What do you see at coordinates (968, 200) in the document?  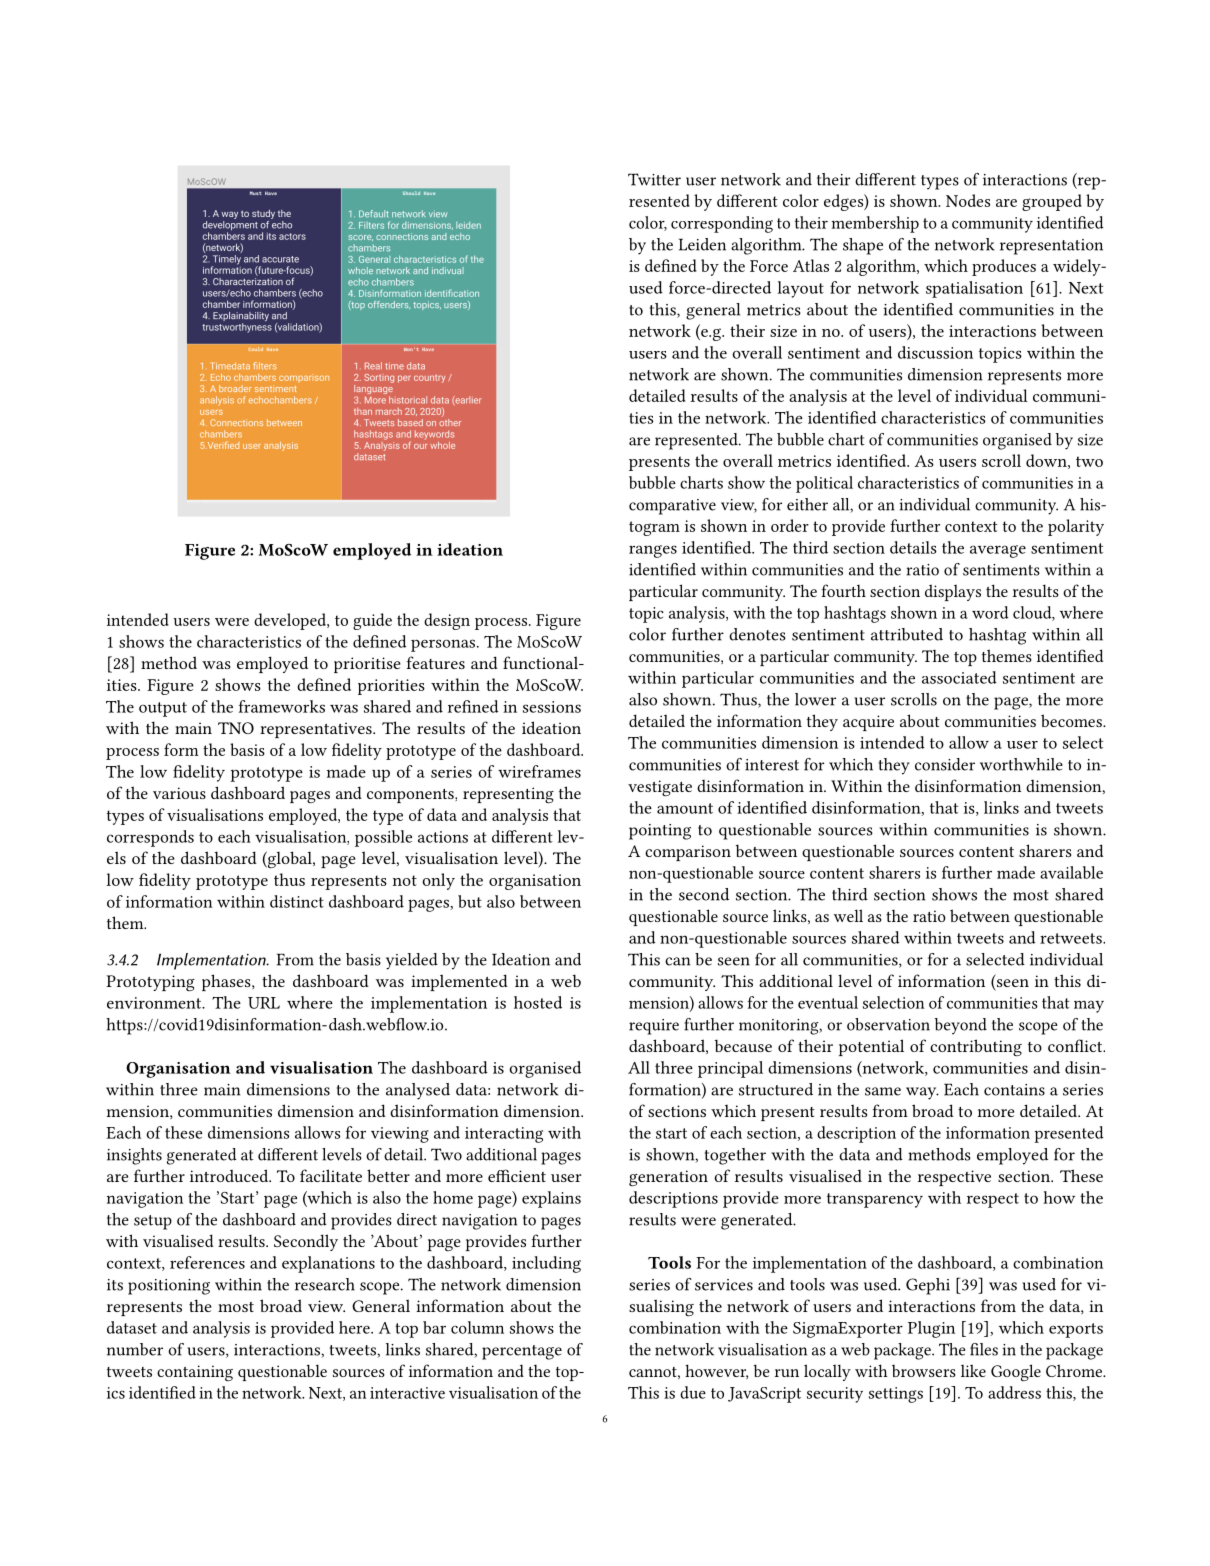 I see `Nodes` at bounding box center [968, 200].
